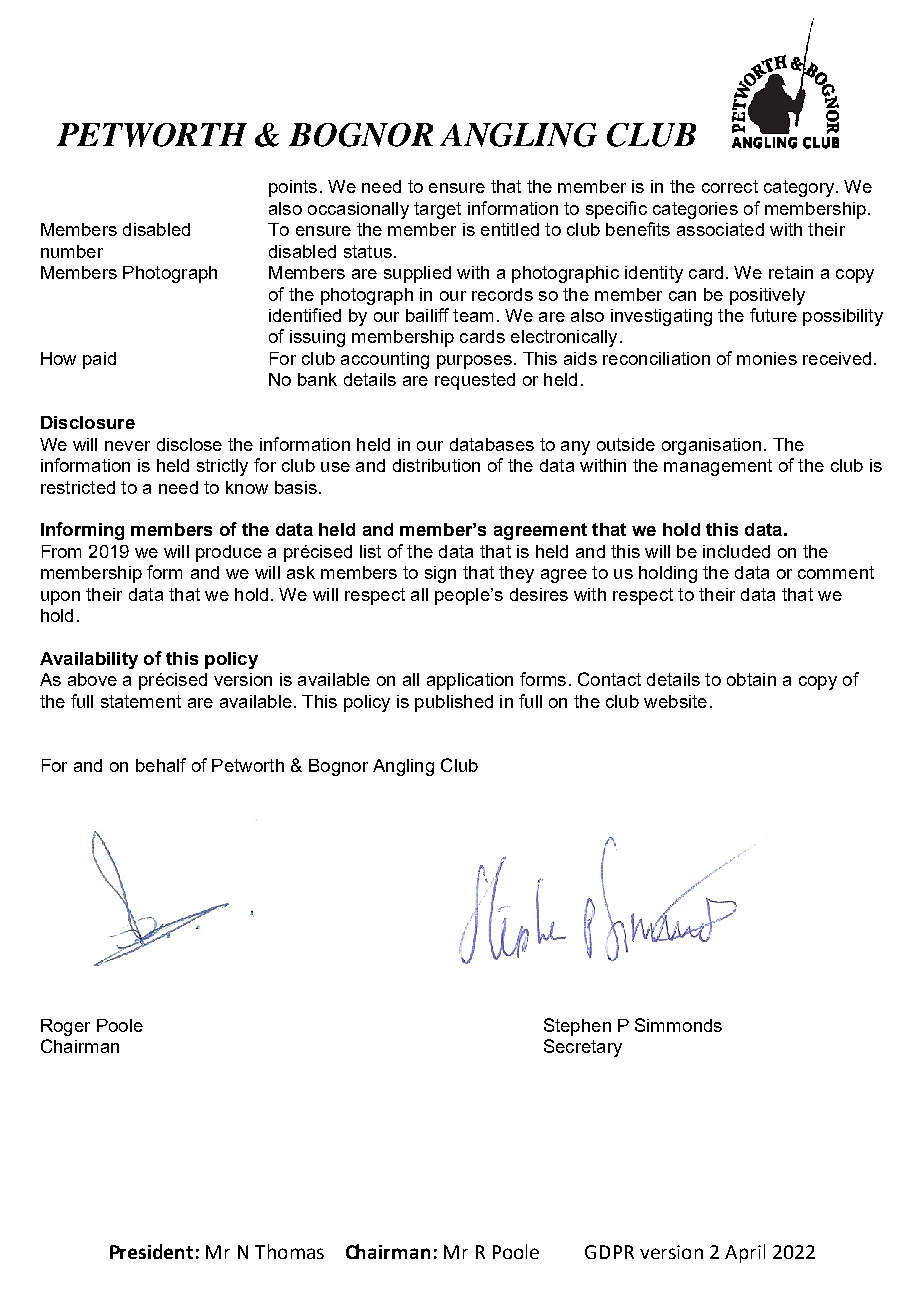 The width and height of the document is (924, 1308). What do you see at coordinates (454, 703) in the document?
I see `published` at bounding box center [454, 703].
